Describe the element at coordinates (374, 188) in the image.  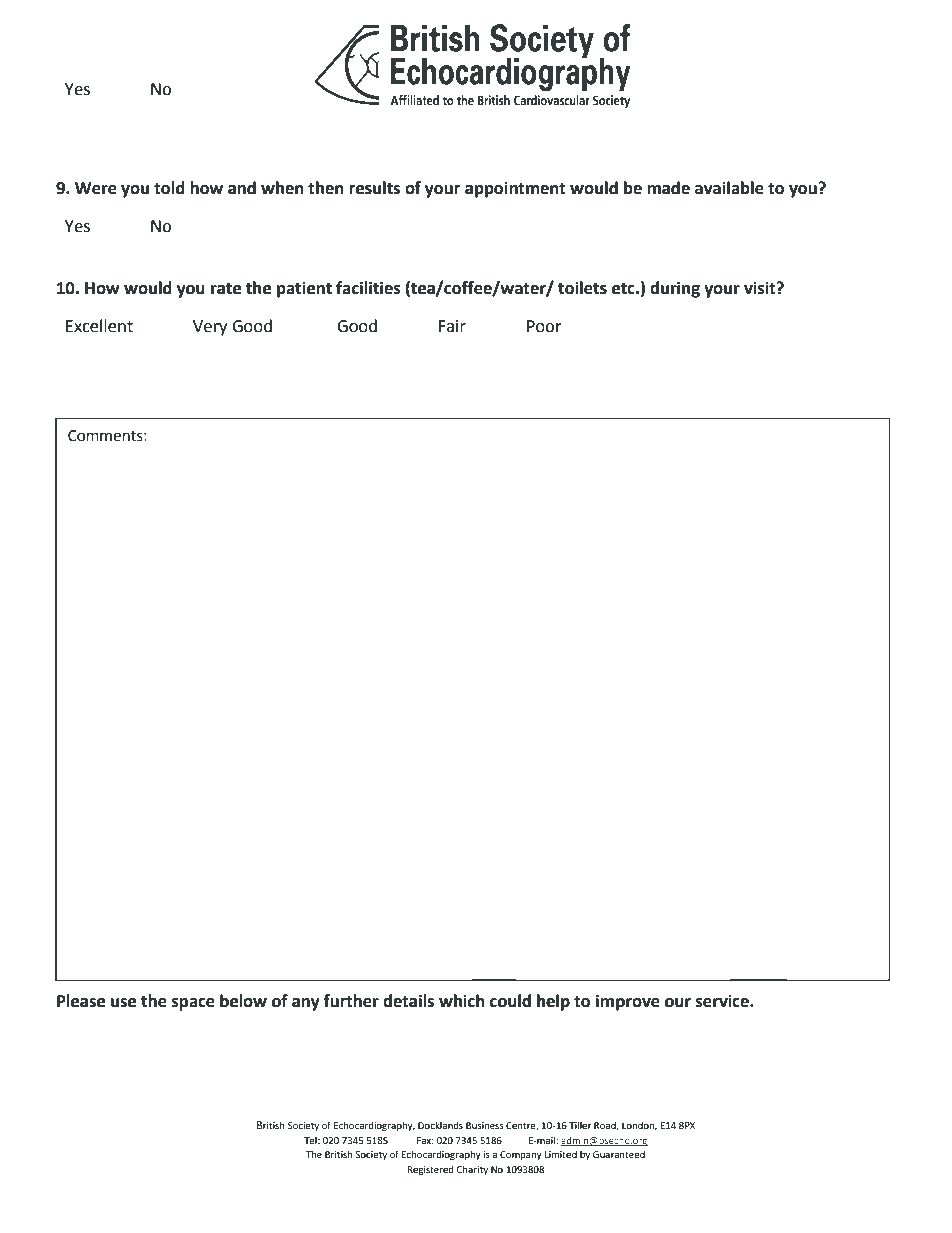
I see `results` at that location.
